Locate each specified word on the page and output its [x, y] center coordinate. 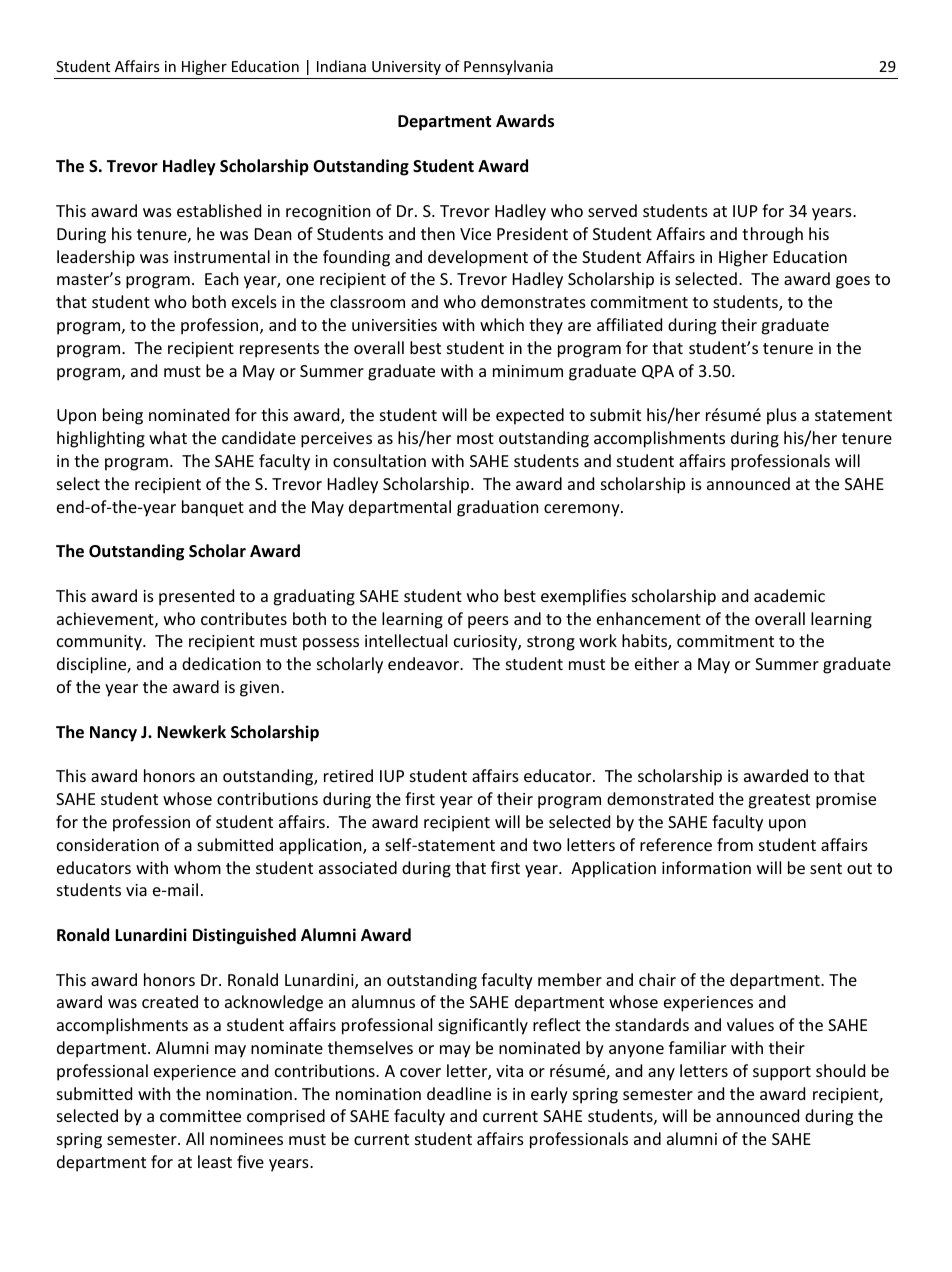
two [547, 845]
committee [200, 1116]
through [772, 235]
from [735, 844]
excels [254, 301]
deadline [459, 1093]
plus [782, 416]
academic [789, 595]
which [502, 324]
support [782, 1073]
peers [488, 622]
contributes [244, 618]
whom [197, 867]
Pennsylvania [508, 67]
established [219, 210]
